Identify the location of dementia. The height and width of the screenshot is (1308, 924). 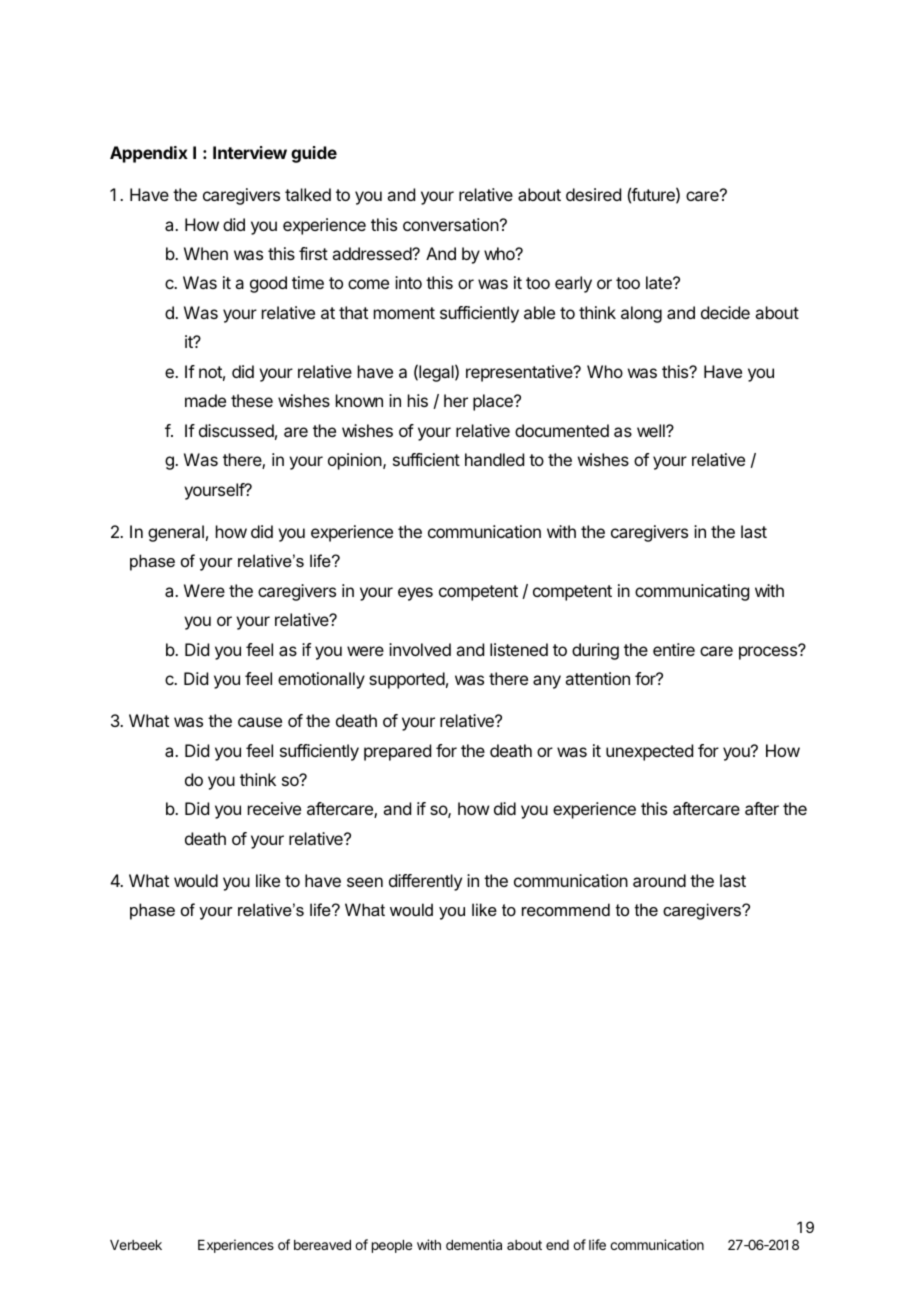
(474, 1244).
